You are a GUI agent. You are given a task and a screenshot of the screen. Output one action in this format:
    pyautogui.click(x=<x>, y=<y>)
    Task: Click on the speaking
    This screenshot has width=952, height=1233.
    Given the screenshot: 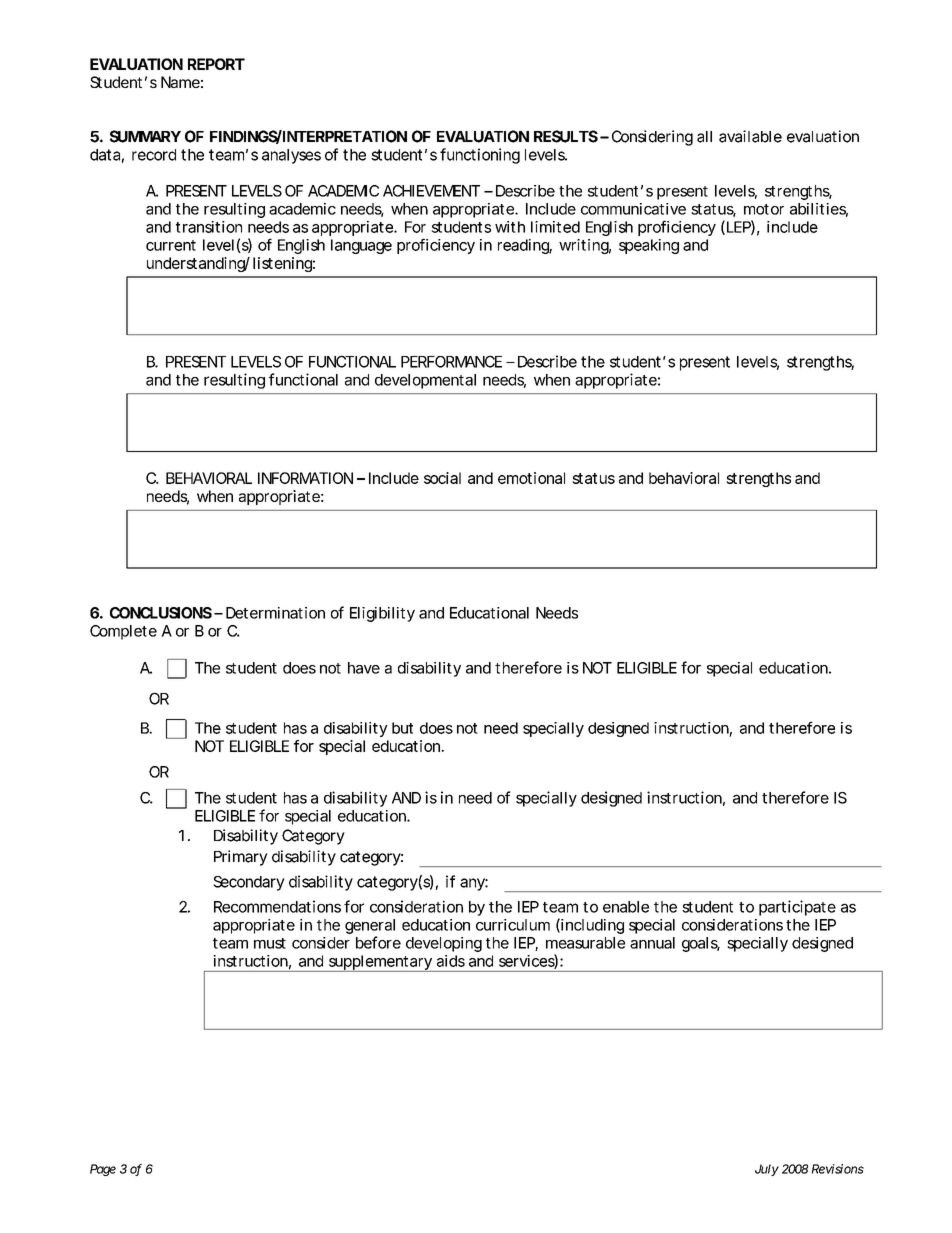 What is the action you would take?
    pyautogui.click(x=649, y=246)
